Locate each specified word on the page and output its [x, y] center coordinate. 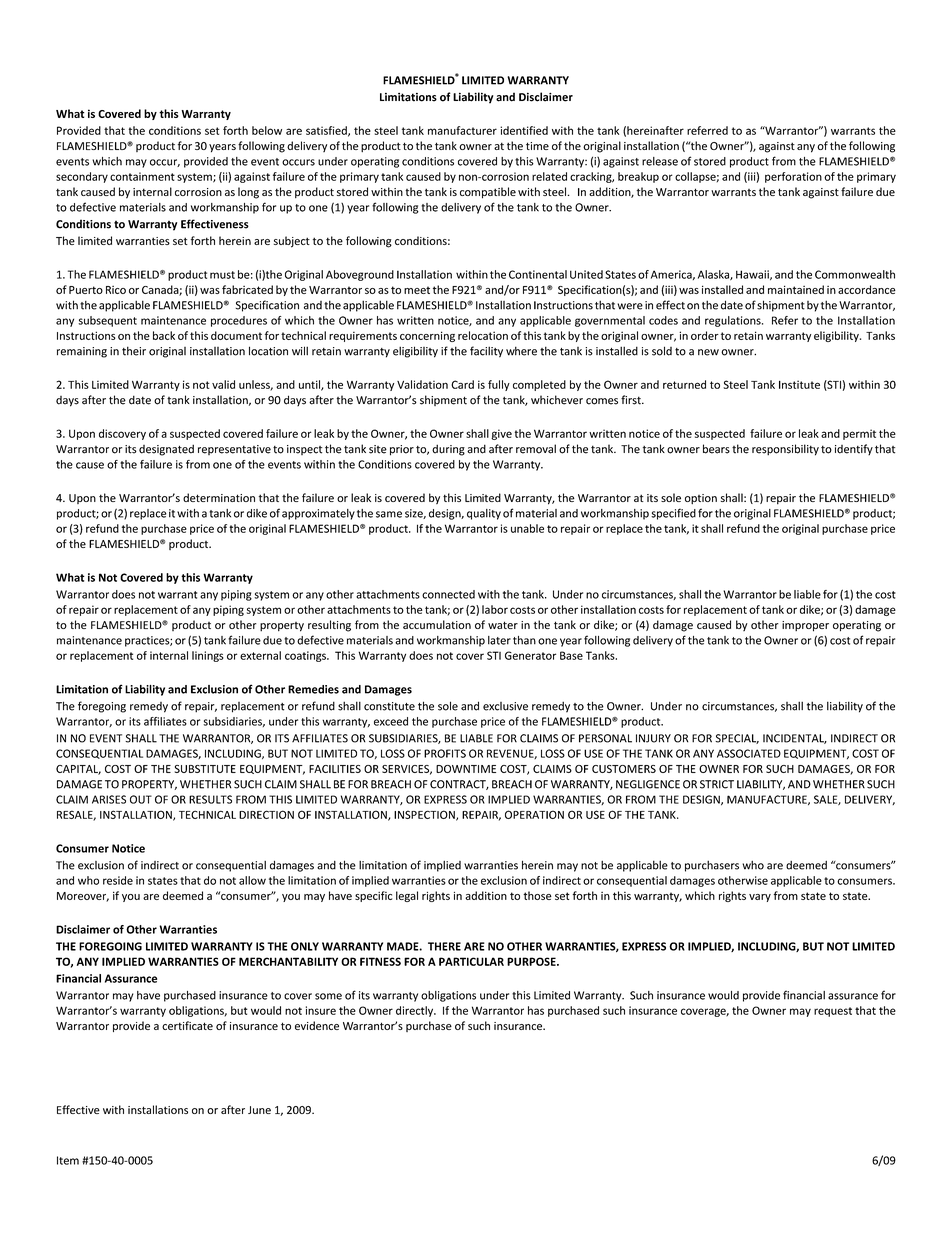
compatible [488, 193]
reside [118, 880]
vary [760, 898]
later [499, 640]
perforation [793, 177]
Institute [799, 384]
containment [142, 176]
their [134, 351]
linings [208, 656]
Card [462, 384]
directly [416, 1011]
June [259, 1110]
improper [805, 626]
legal [407, 896]
